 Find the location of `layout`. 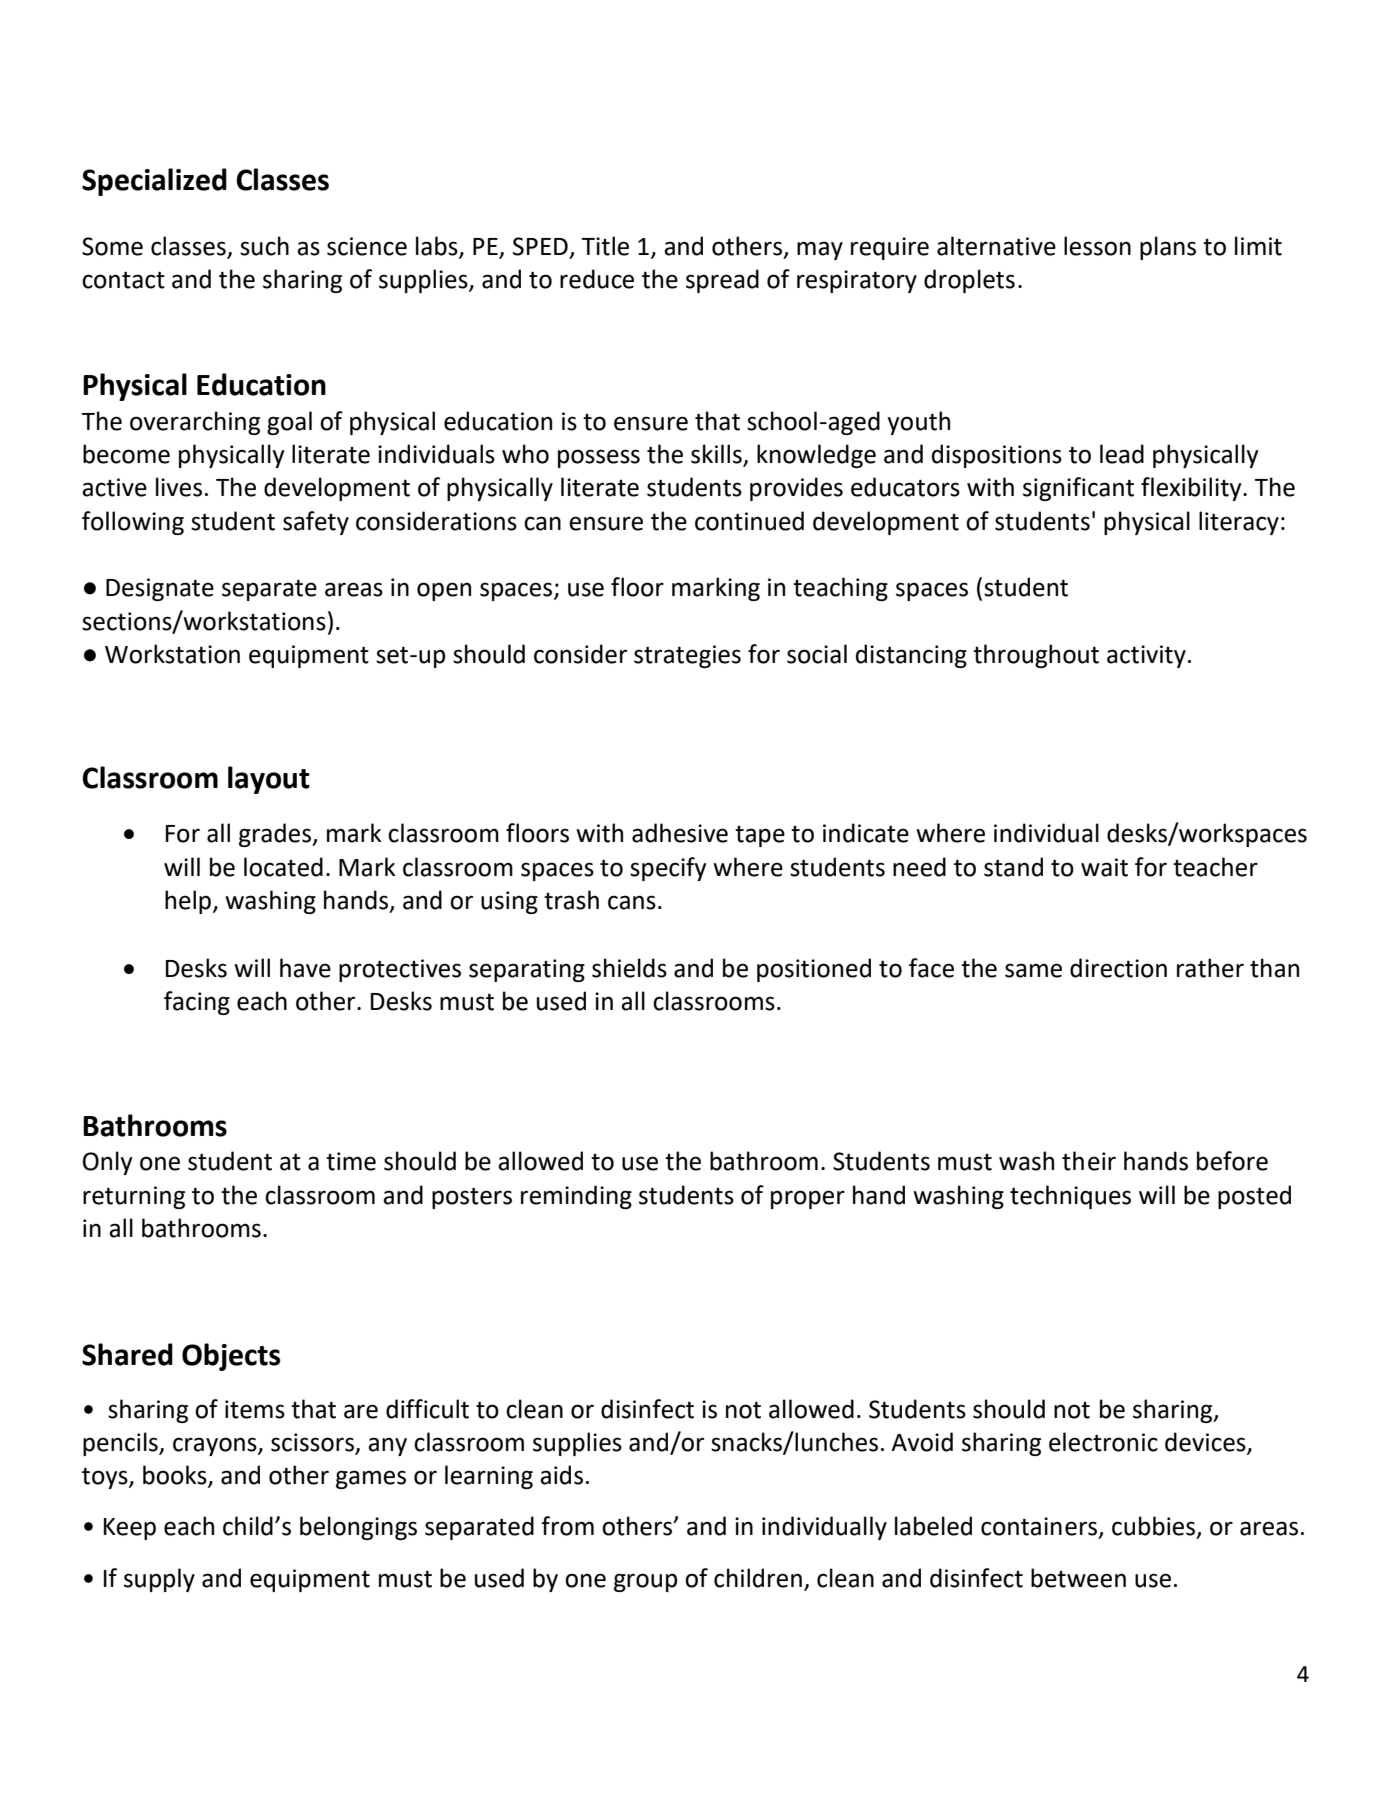

layout is located at coordinates (269, 780).
